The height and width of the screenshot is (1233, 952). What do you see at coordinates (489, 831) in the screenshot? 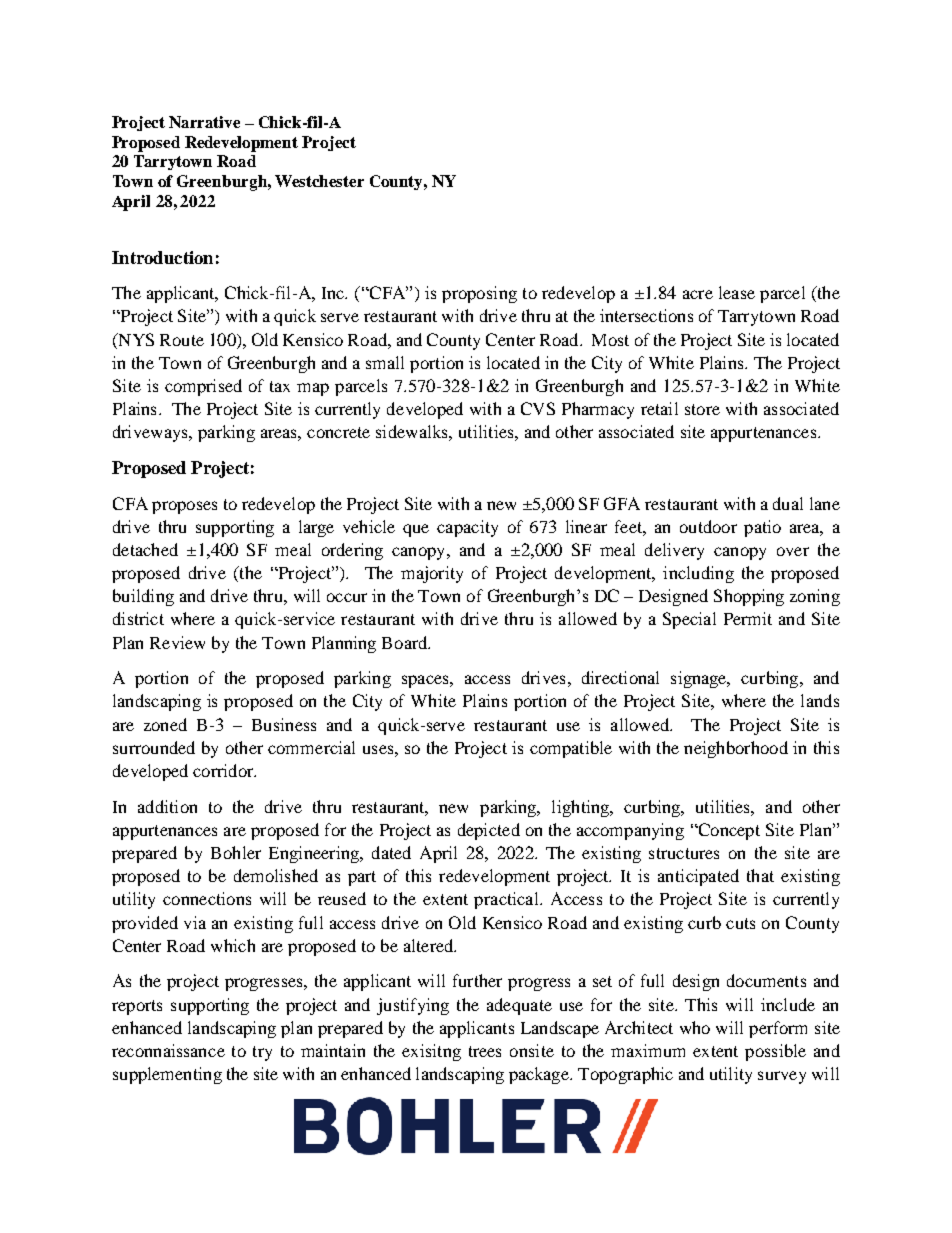
I see `depicted` at bounding box center [489, 831].
